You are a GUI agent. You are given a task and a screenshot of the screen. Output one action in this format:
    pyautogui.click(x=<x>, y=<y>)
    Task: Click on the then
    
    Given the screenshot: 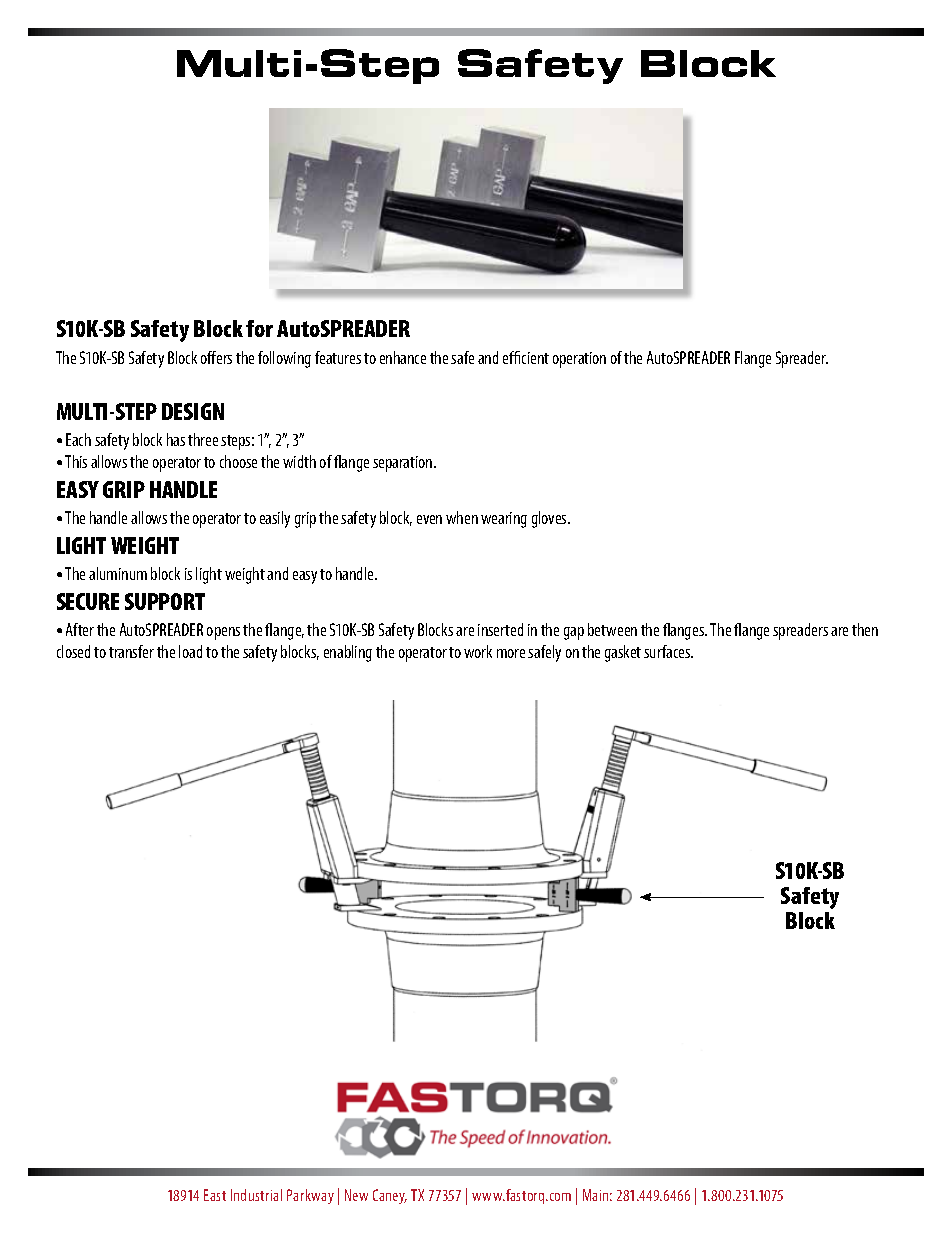 What is the action you would take?
    pyautogui.click(x=865, y=629)
